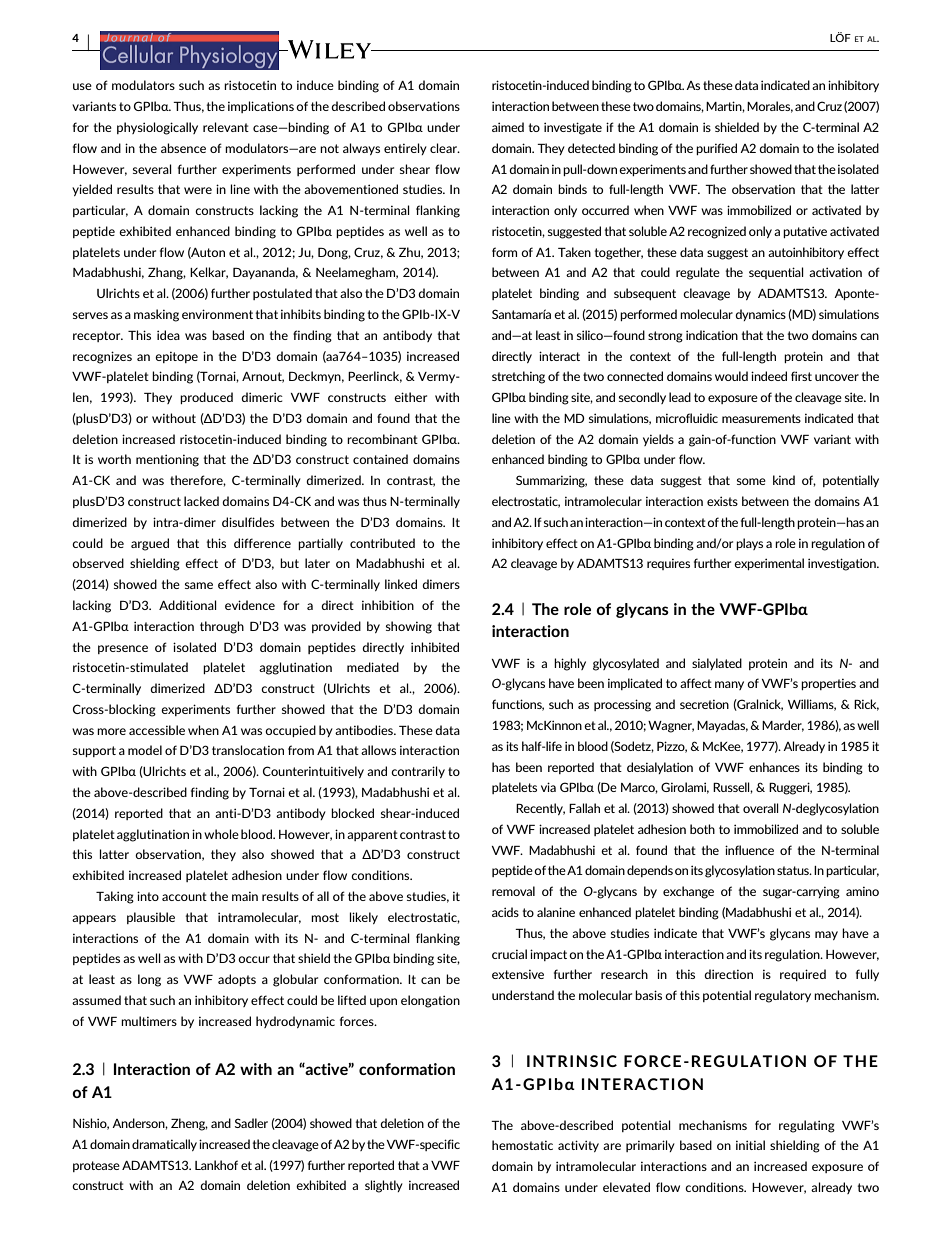  Describe the element at coordinates (761, 808) in the screenshot. I see `overall` at that location.
